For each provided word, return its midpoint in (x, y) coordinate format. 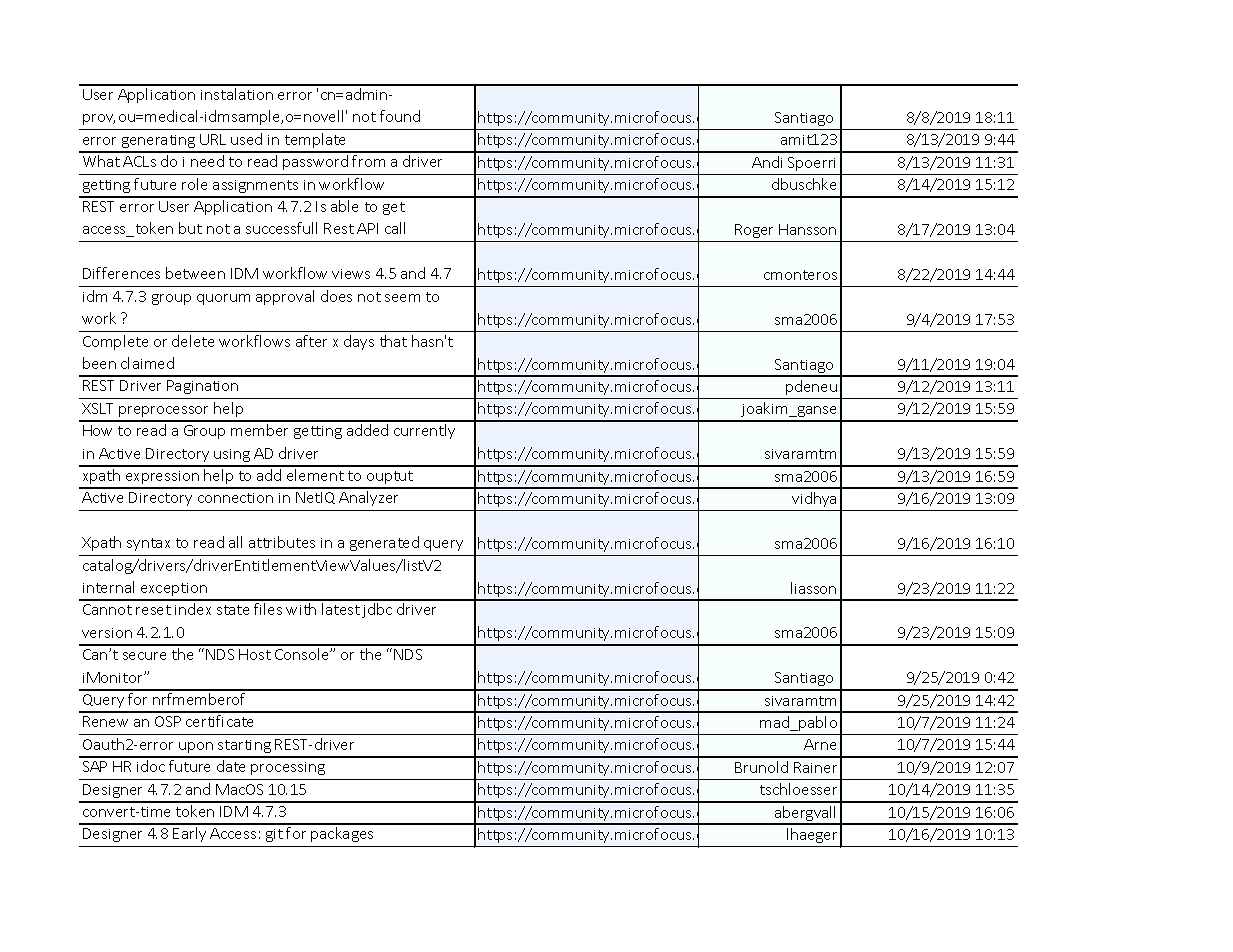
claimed (147, 363)
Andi (767, 162)
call (395, 228)
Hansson (807, 229)
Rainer (815, 767)
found (400, 116)
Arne (820, 744)
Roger (754, 231)
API (367, 228)
